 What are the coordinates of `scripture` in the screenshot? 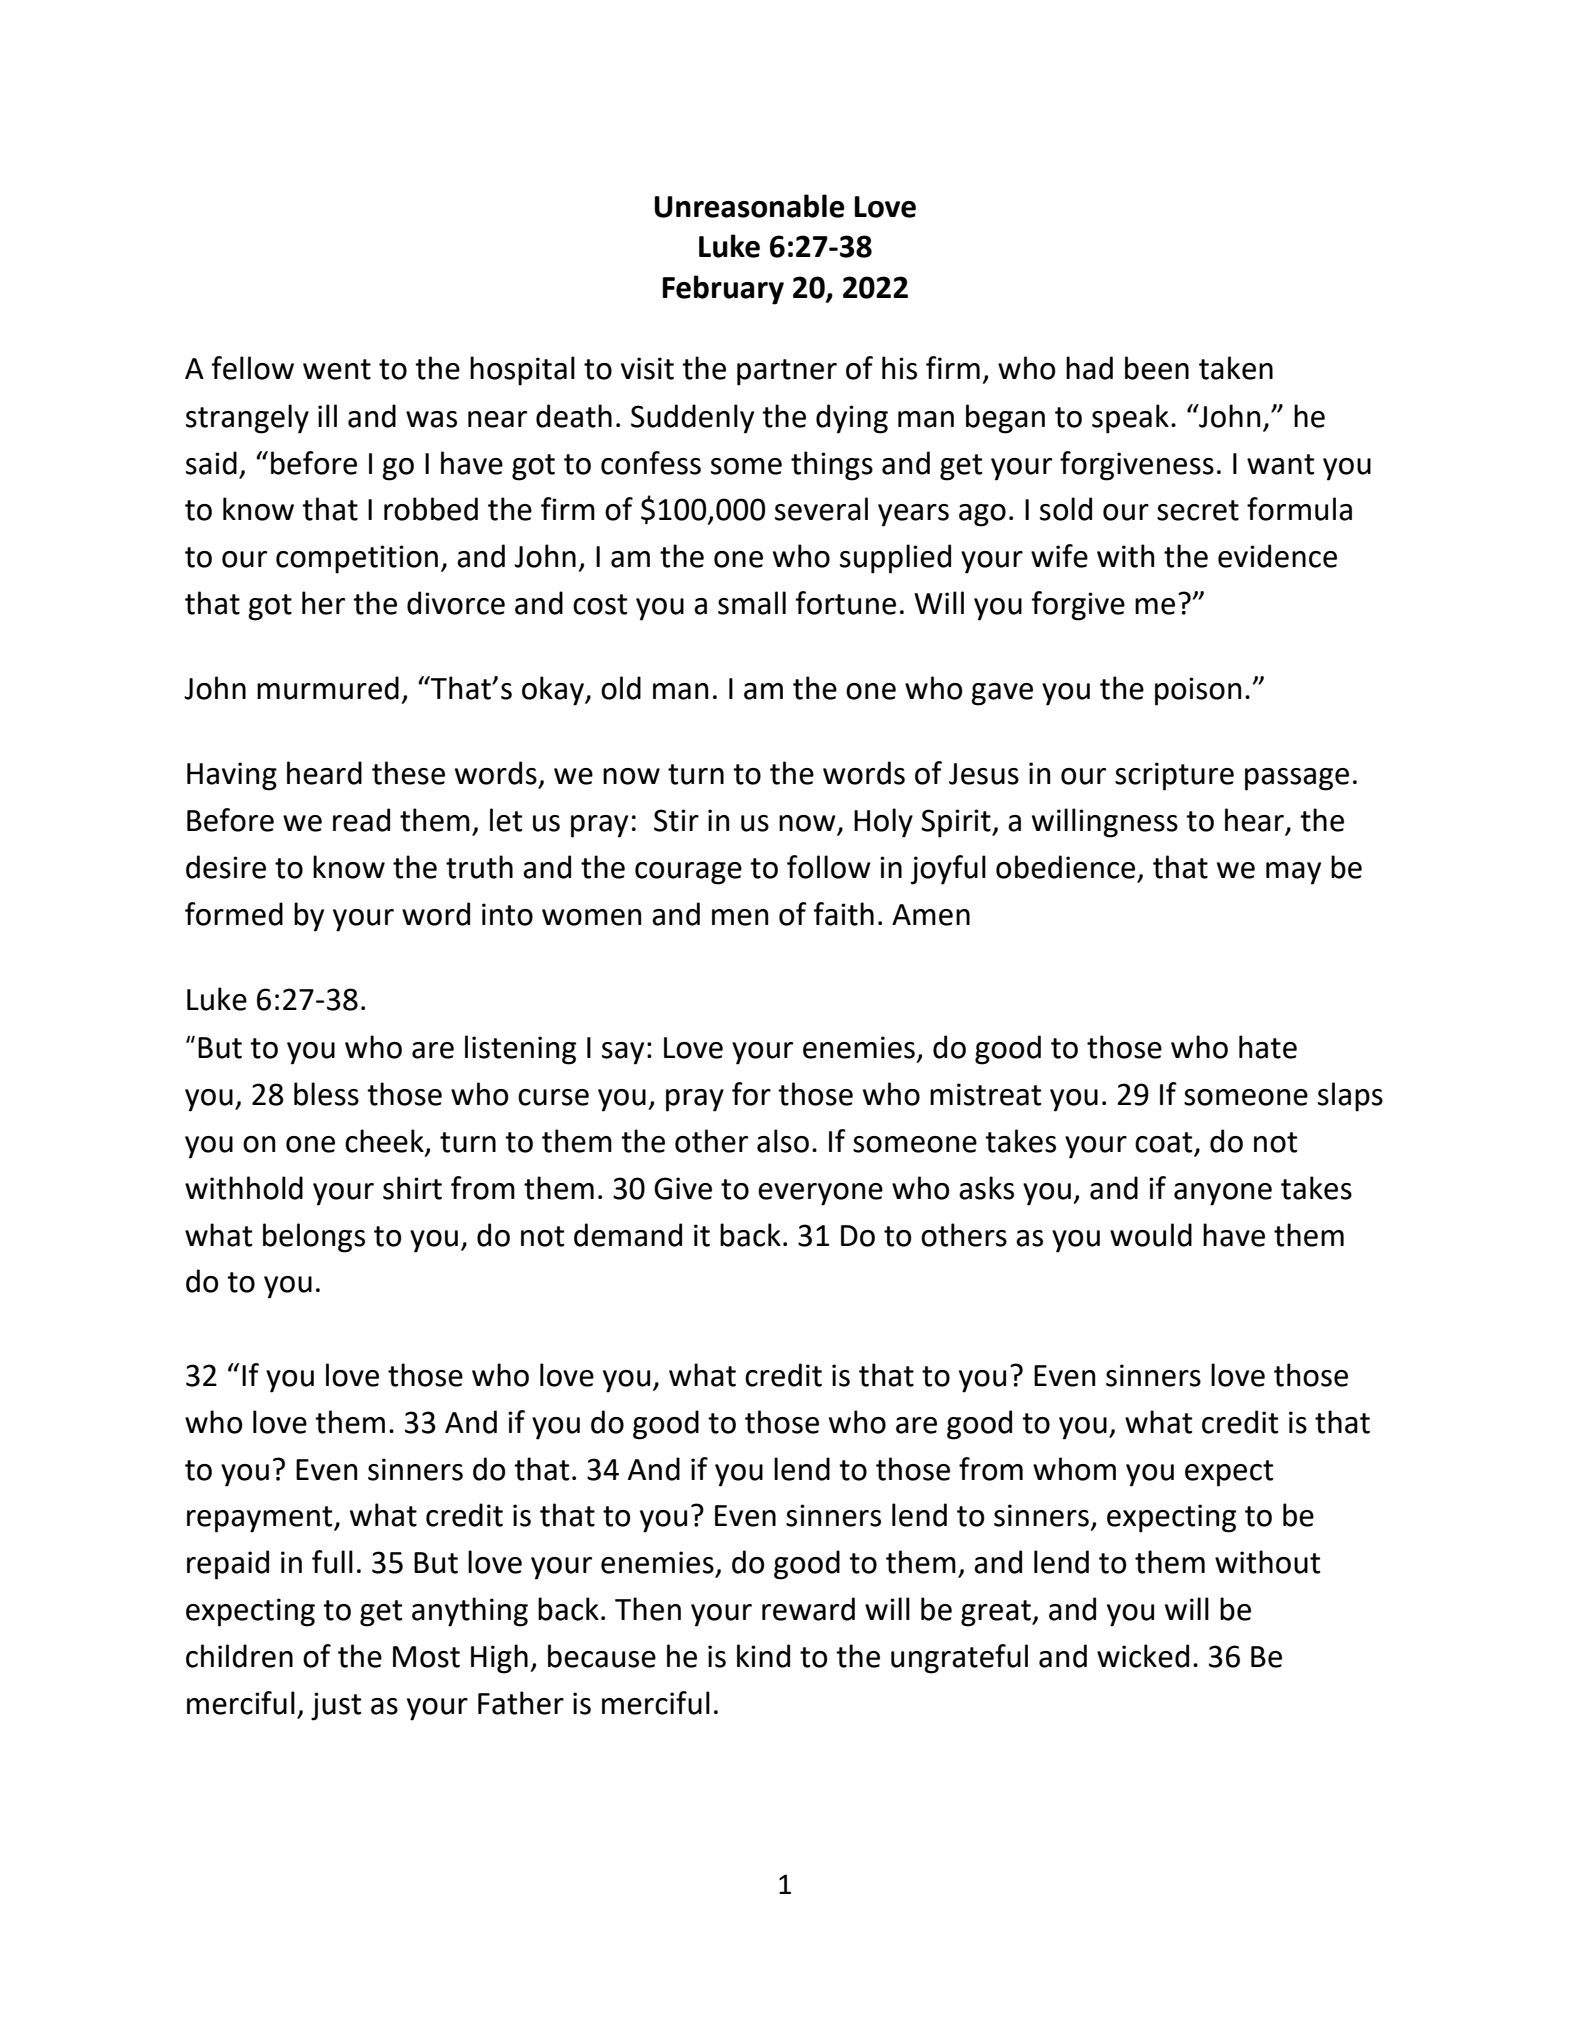 It's located at (1174, 776).
